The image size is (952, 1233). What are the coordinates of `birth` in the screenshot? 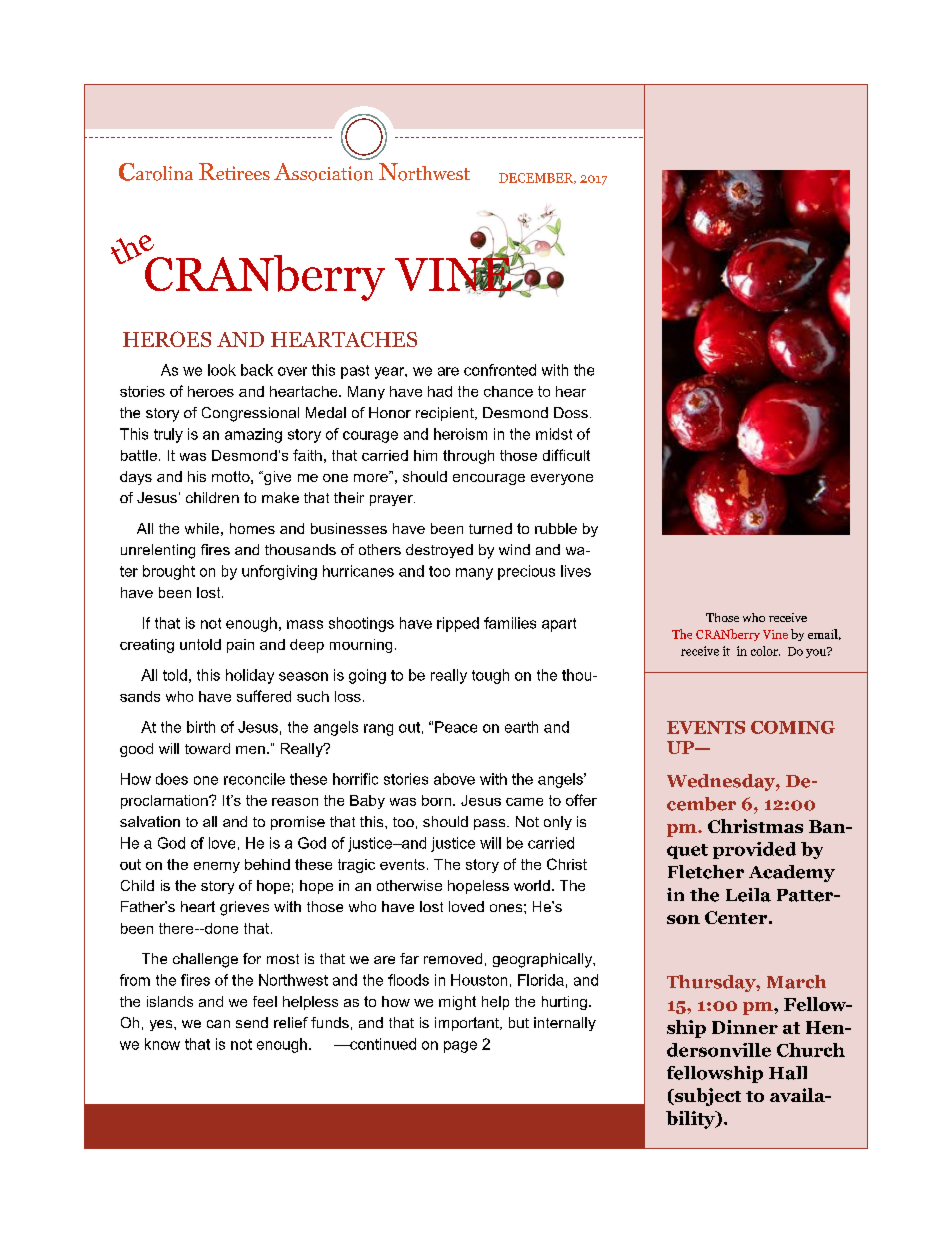 It's located at (201, 727).
